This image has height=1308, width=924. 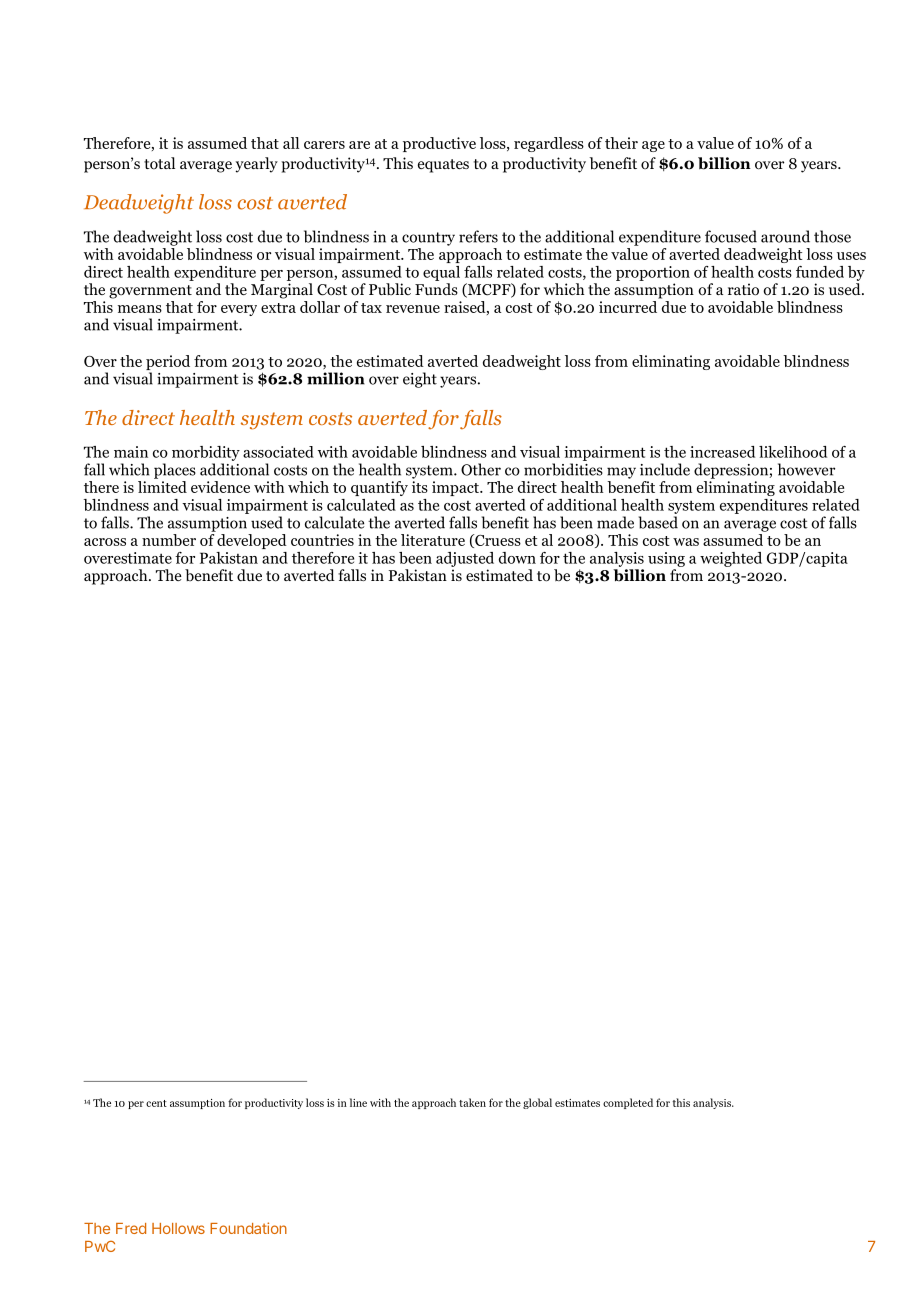 What do you see at coordinates (472, 1102) in the image?
I see `taken` at bounding box center [472, 1102].
